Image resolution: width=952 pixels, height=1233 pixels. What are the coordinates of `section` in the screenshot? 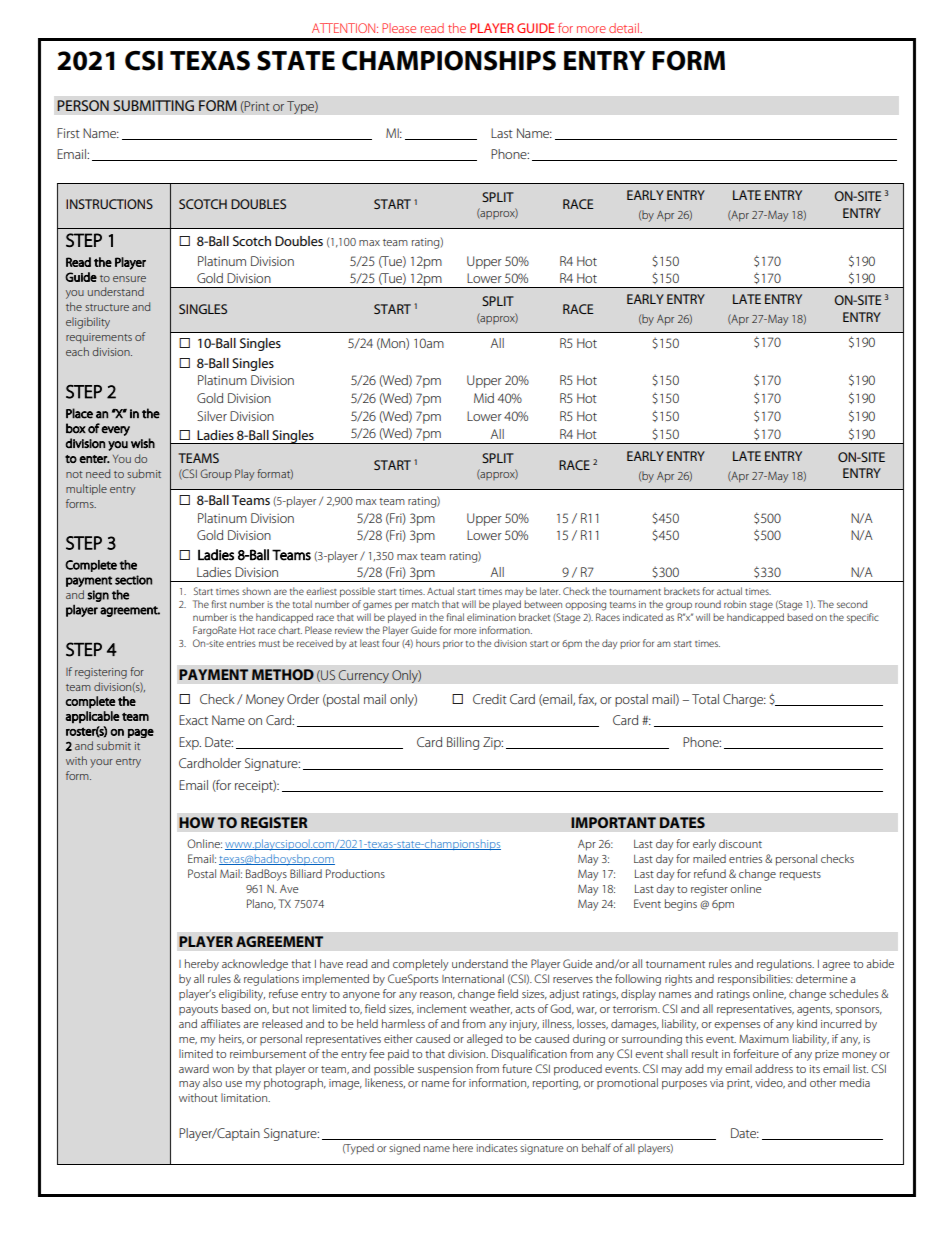 It's located at (133, 580).
